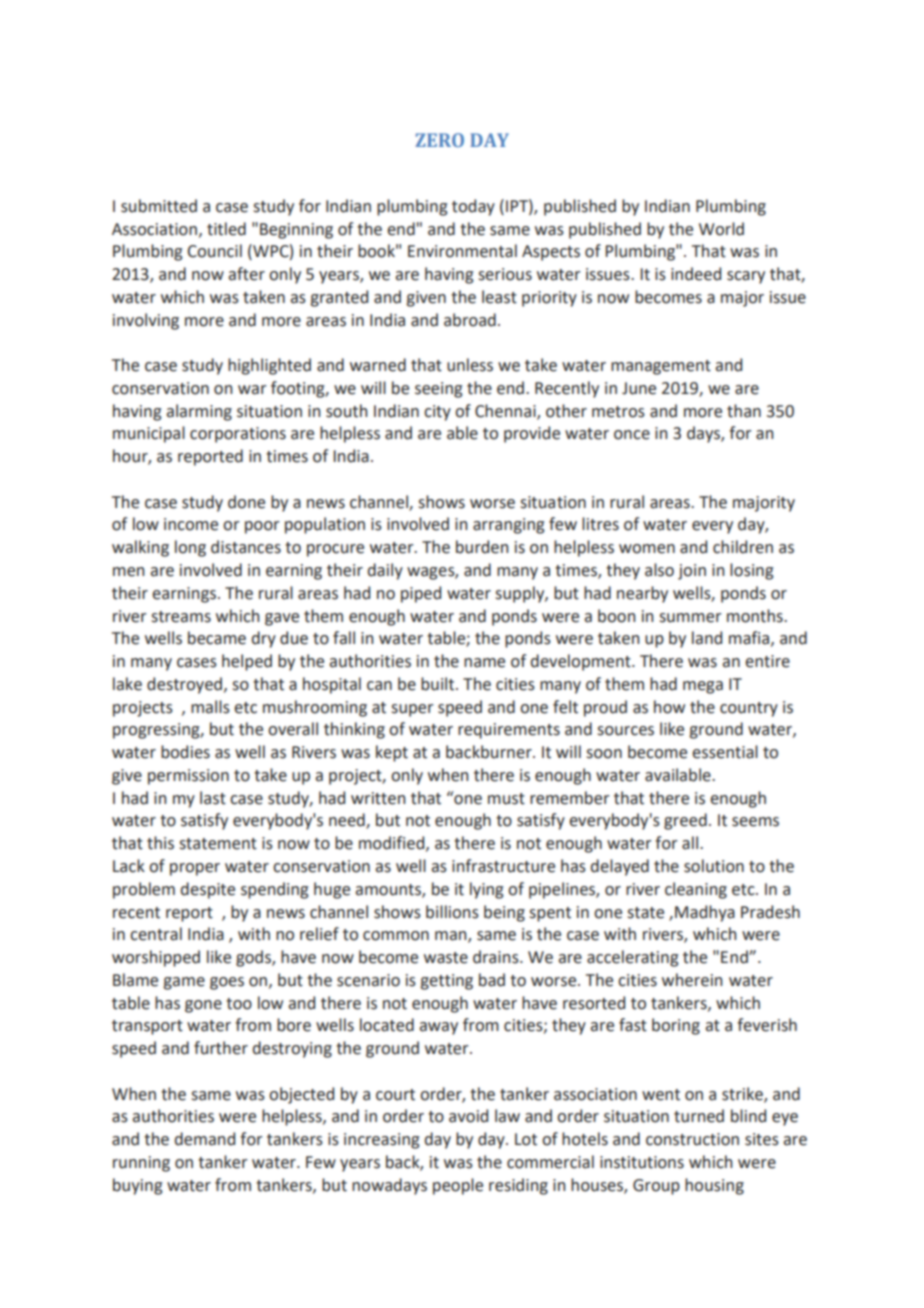  What do you see at coordinates (692, 1139) in the image?
I see `construction` at bounding box center [692, 1139].
